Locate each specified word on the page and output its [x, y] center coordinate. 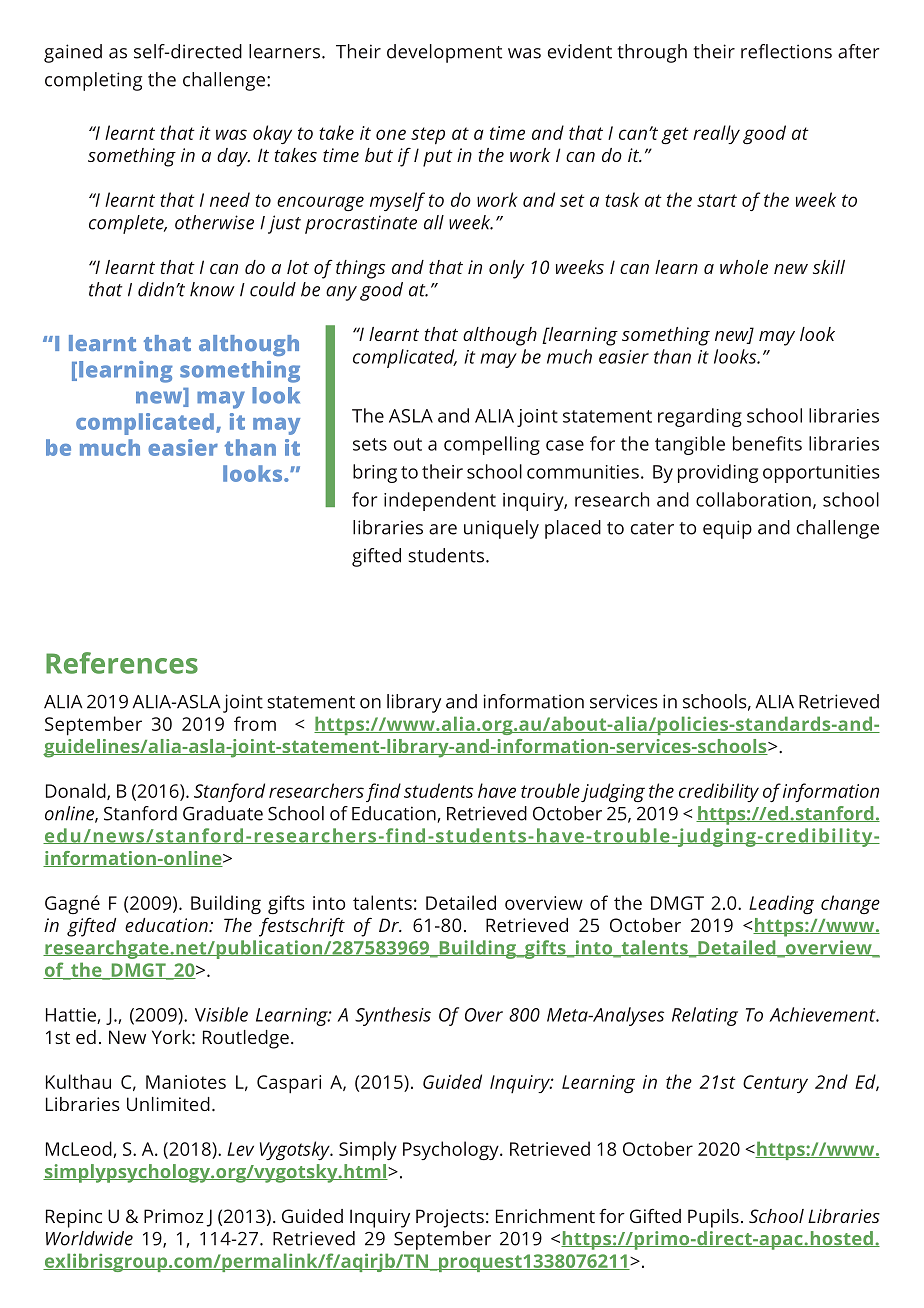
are [443, 529]
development [444, 53]
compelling [492, 445]
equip [727, 529]
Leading [781, 904]
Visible [221, 1014]
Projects [450, 1218]
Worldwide [89, 1238]
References [122, 663]
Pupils [713, 1218]
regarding [700, 417]
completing [93, 81]
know [212, 289]
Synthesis [393, 1016]
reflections [786, 51]
